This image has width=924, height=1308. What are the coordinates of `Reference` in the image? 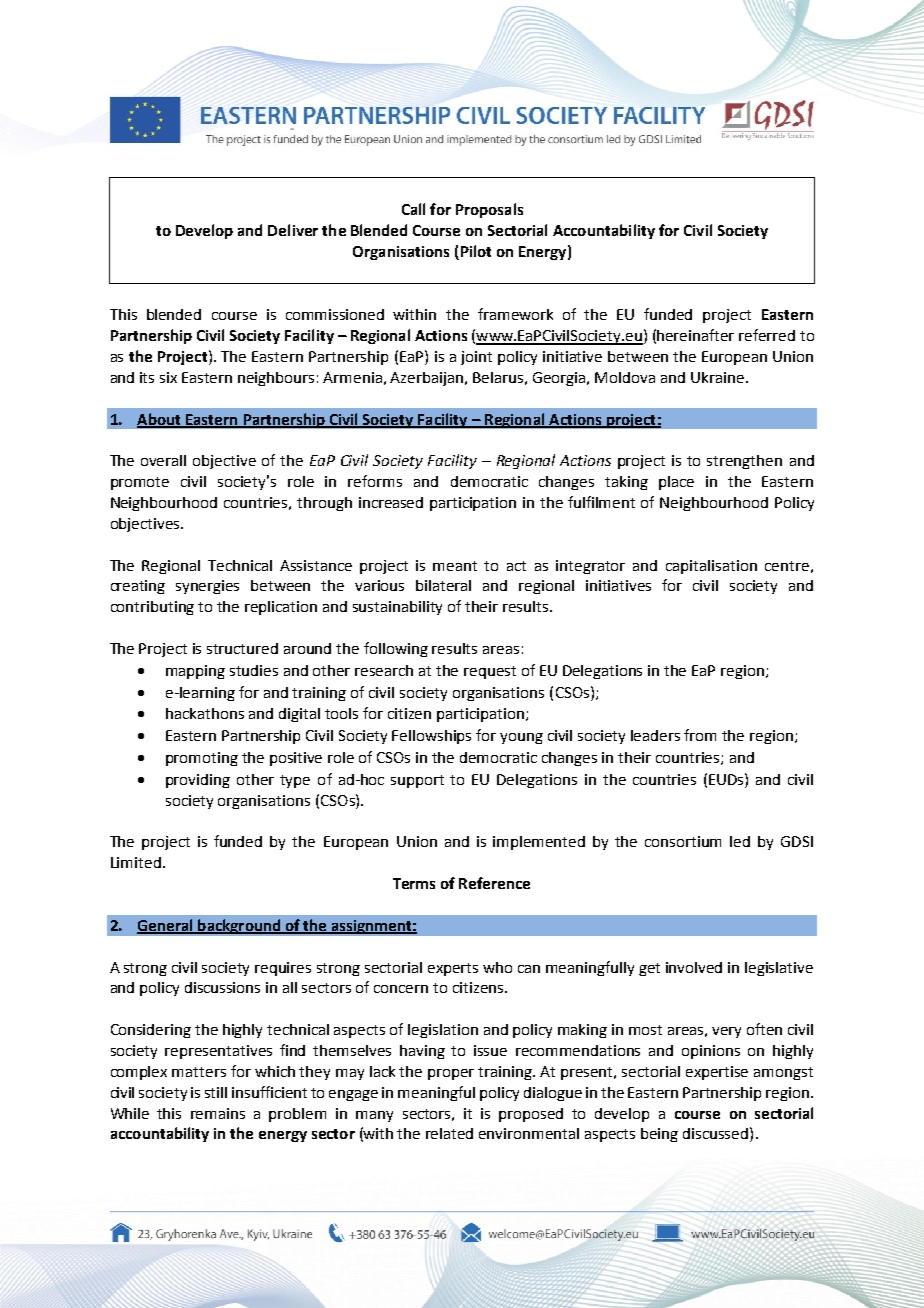 It's located at (494, 883).
